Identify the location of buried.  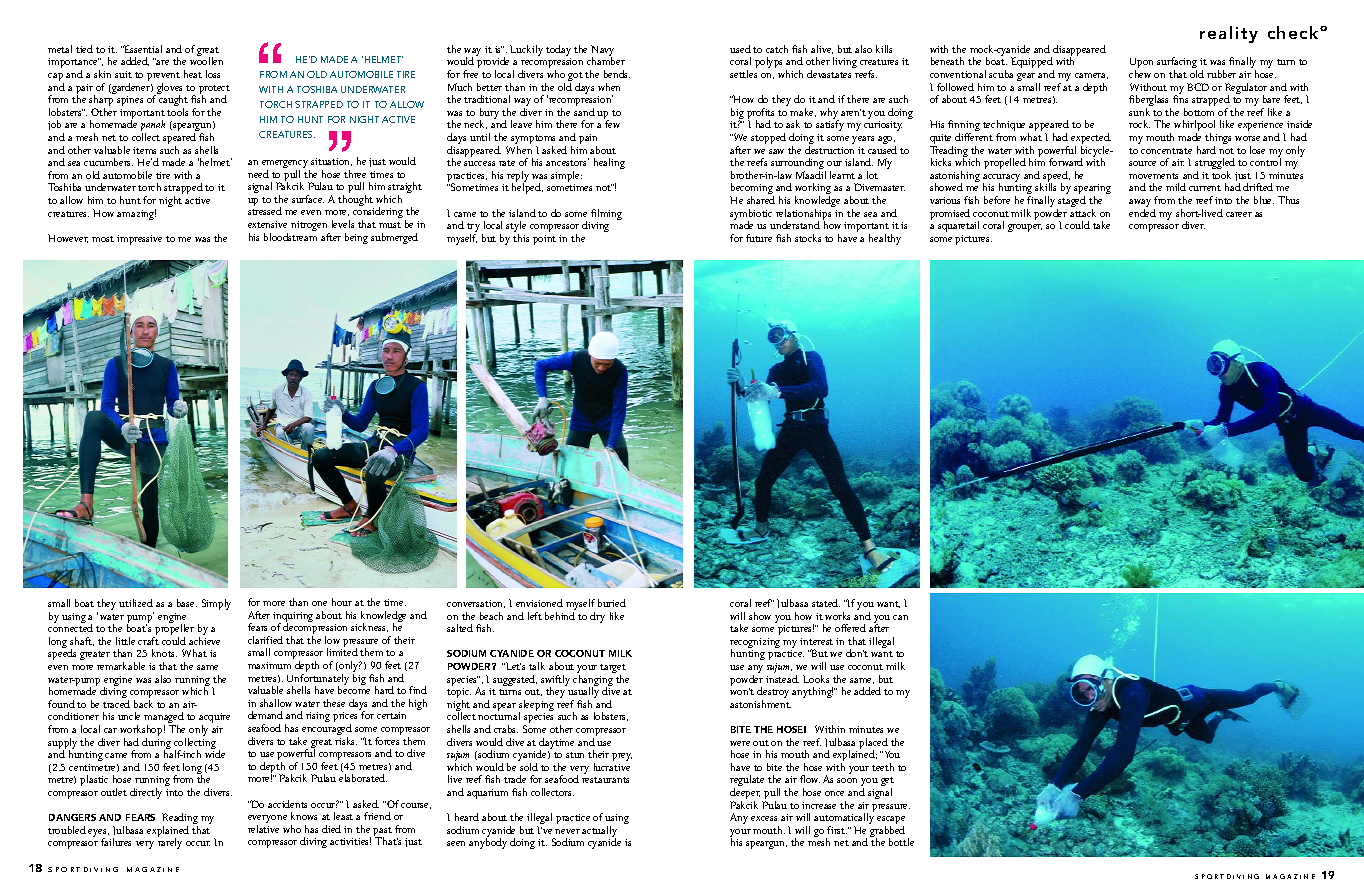
(612, 603).
